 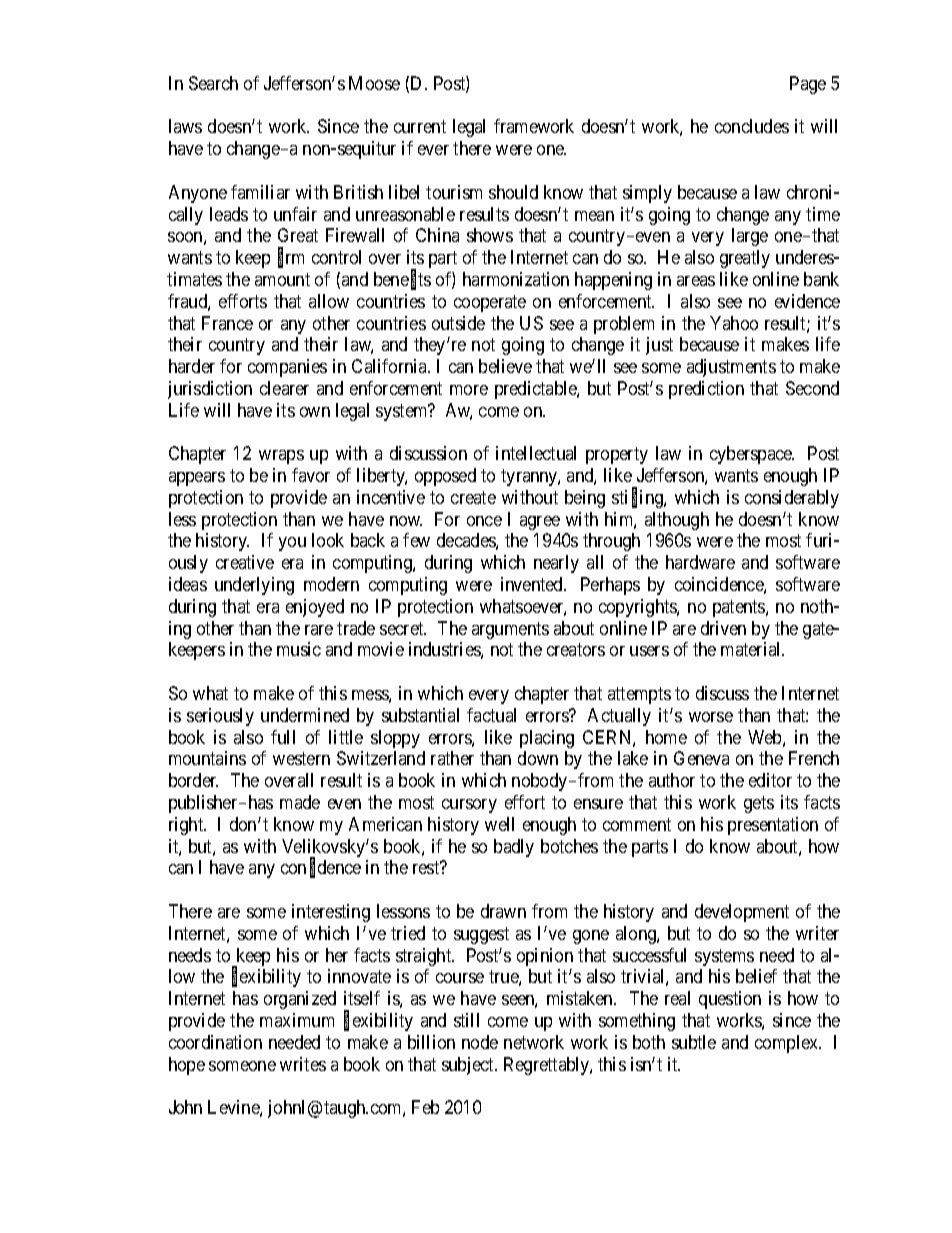 I want to click on writes, so click(x=303, y=1064).
